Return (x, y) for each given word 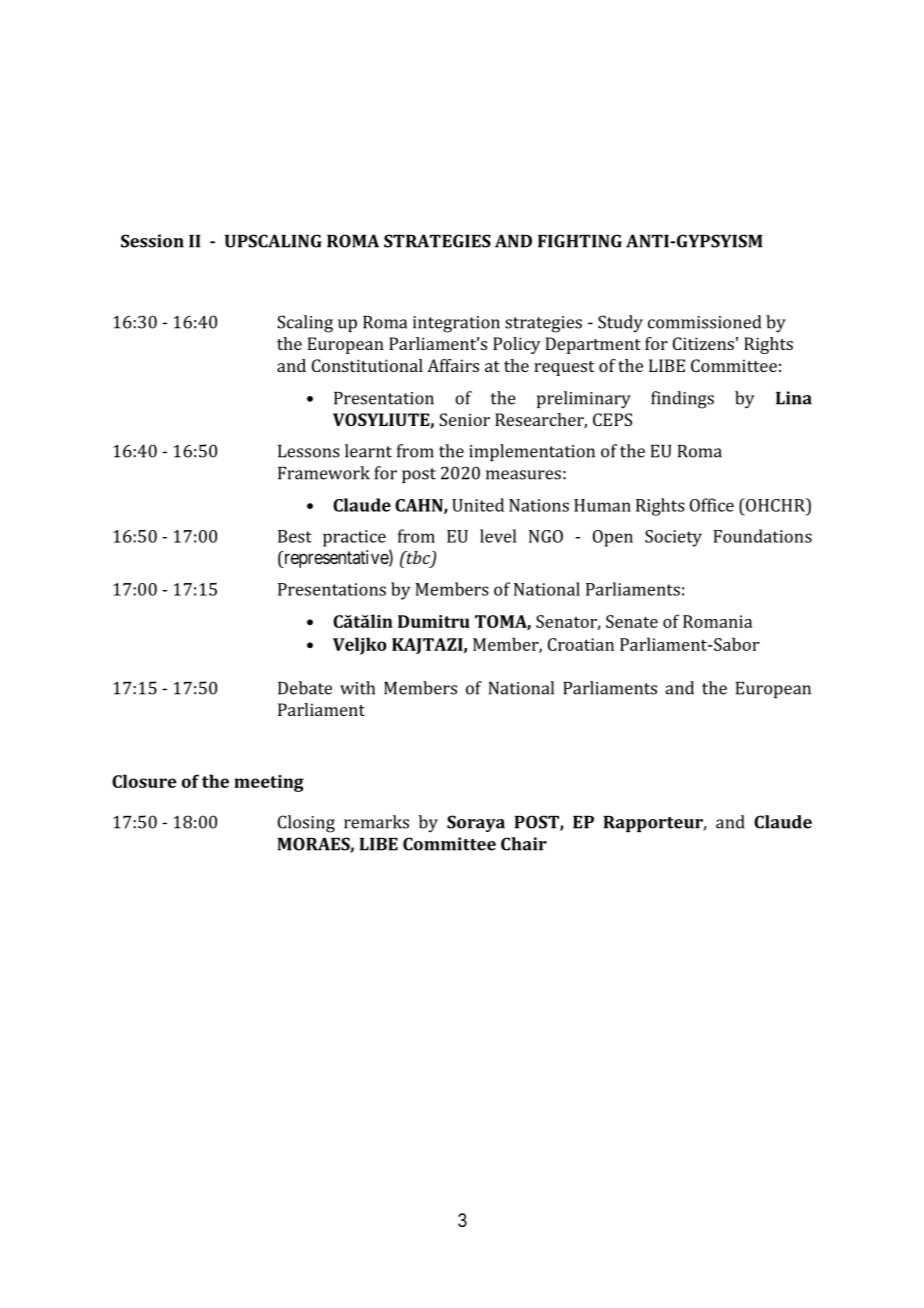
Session (152, 241)
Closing (306, 824)
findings (682, 400)
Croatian (581, 644)
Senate (632, 621)
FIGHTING (580, 241)
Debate (305, 688)
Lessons (309, 451)
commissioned (704, 322)
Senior (464, 419)
